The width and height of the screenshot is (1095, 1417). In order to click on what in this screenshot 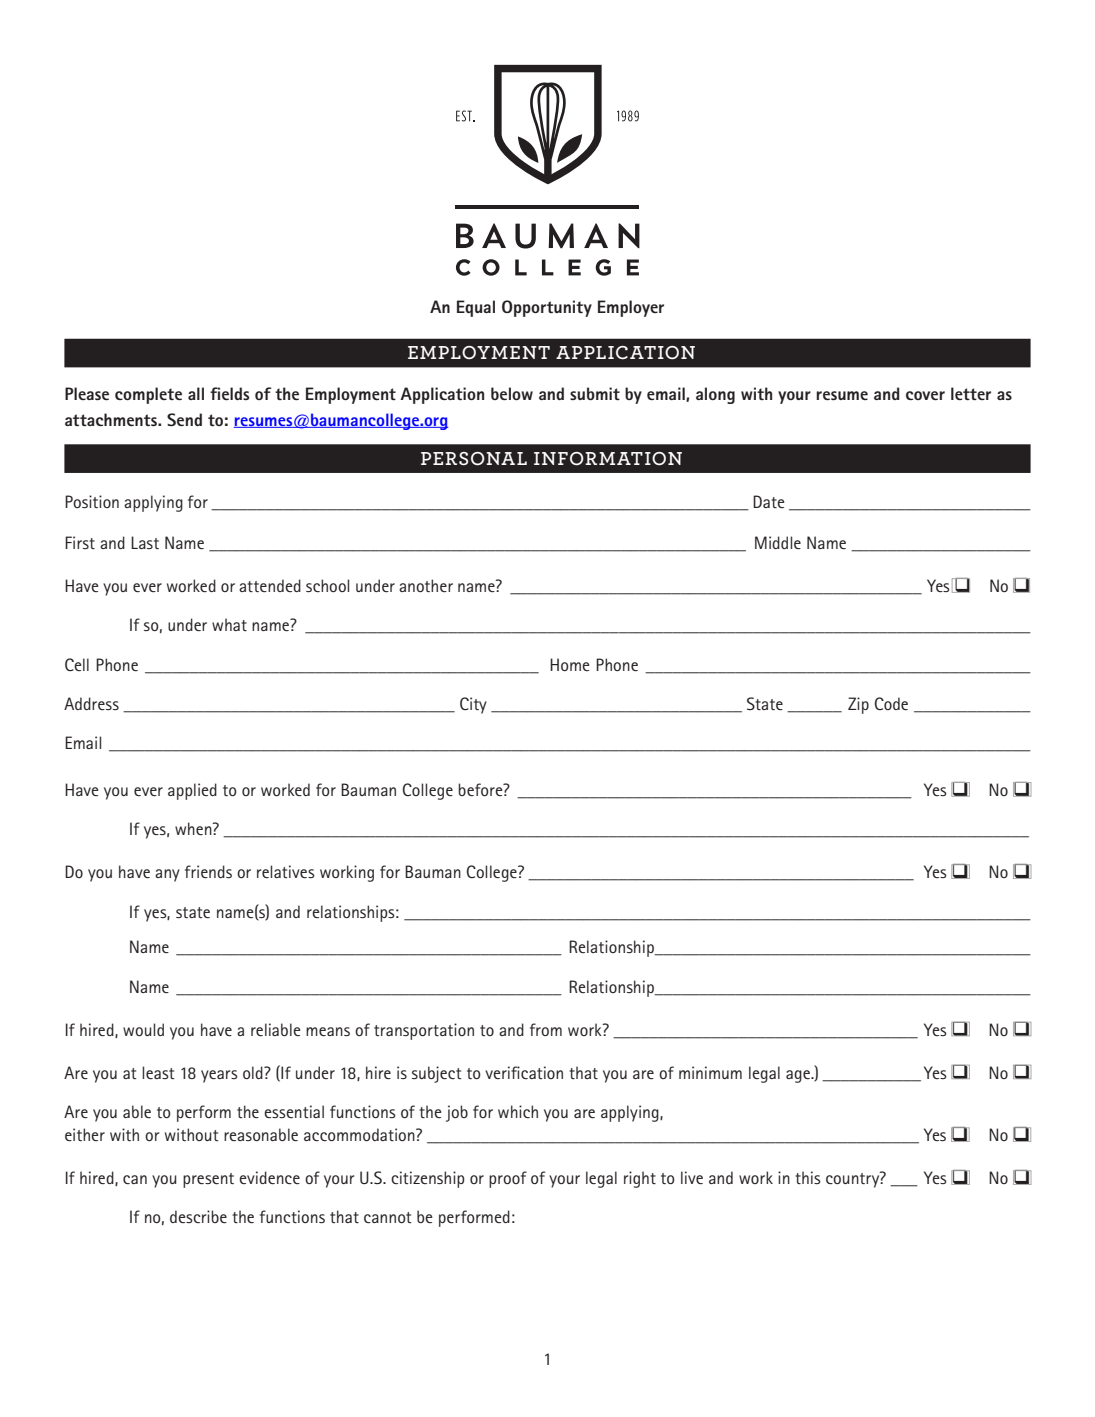, I will do `click(229, 624)`.
